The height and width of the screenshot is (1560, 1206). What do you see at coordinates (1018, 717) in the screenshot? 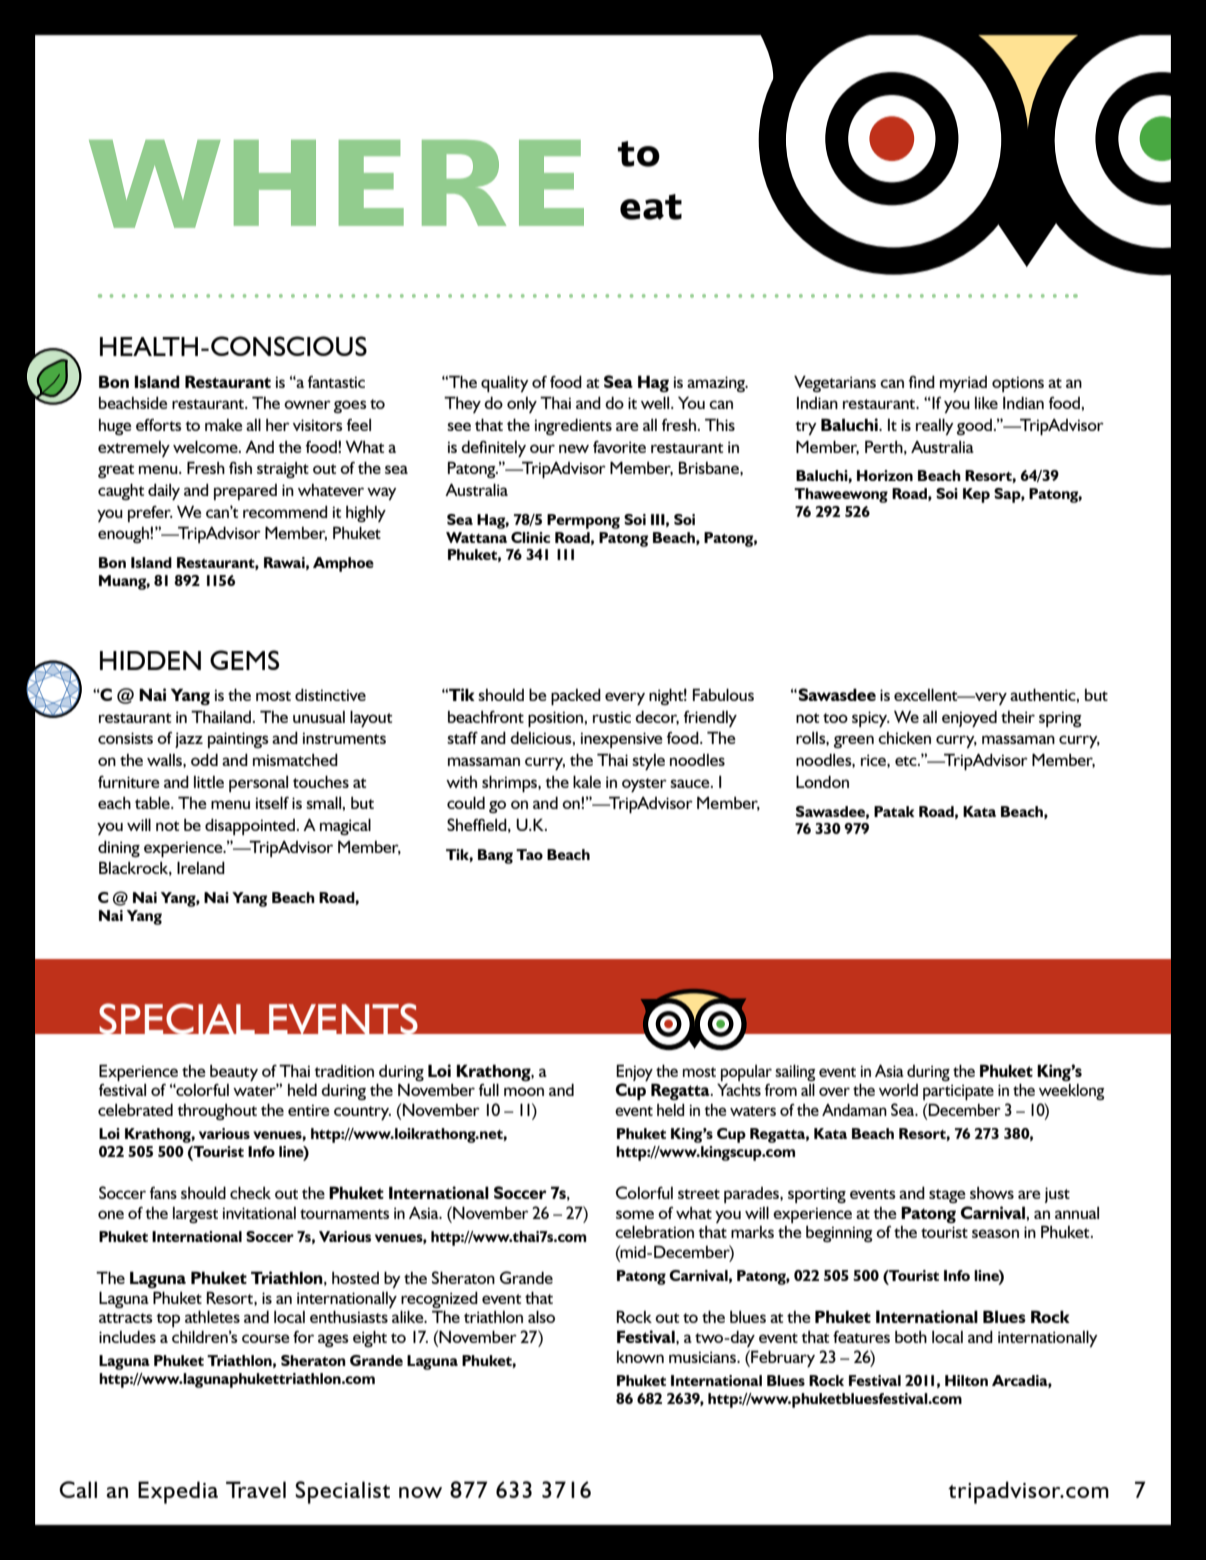
I see `their` at bounding box center [1018, 717].
